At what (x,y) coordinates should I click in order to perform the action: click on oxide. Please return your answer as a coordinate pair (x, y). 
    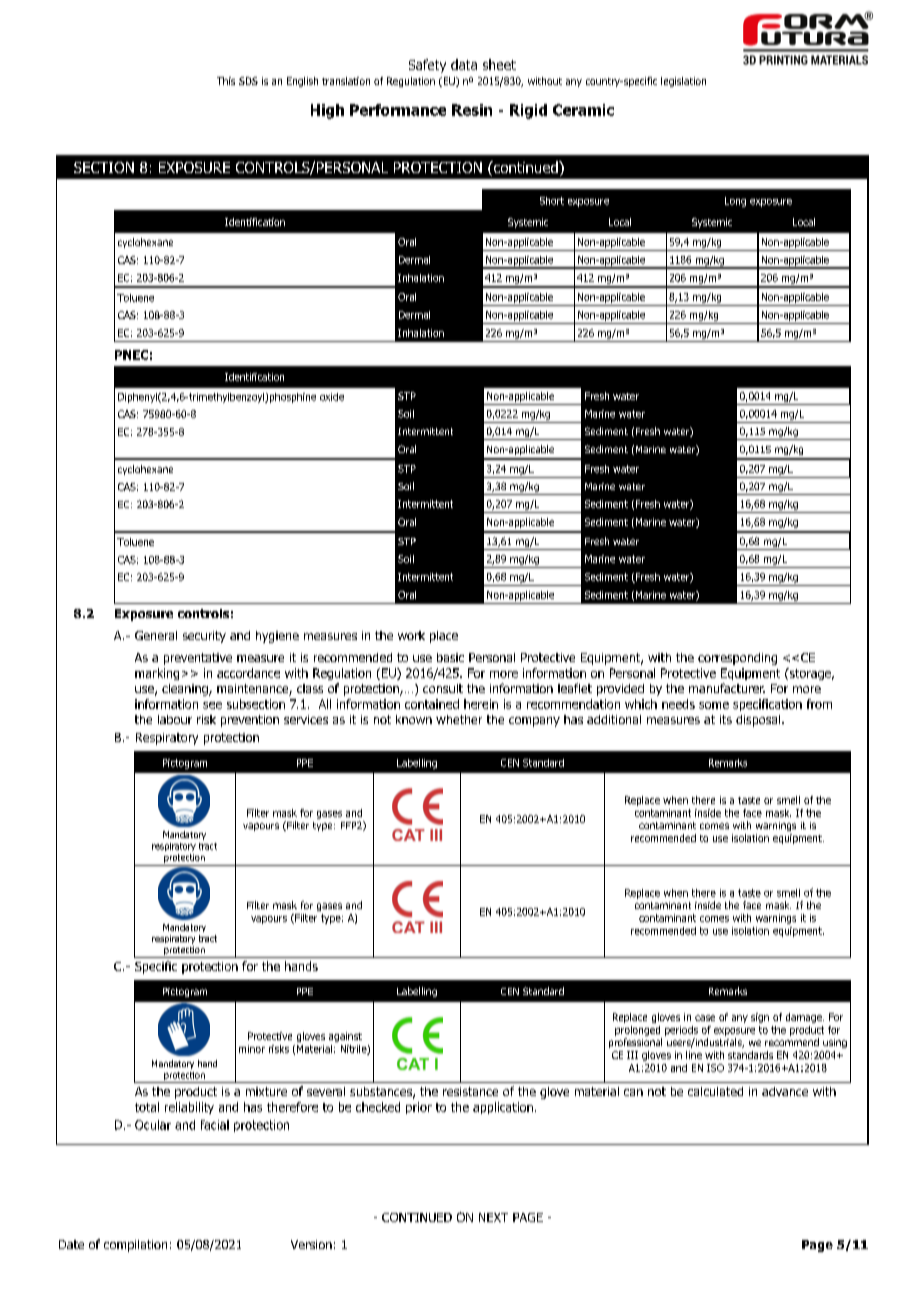
    Looking at the image, I should click on (332, 397).
